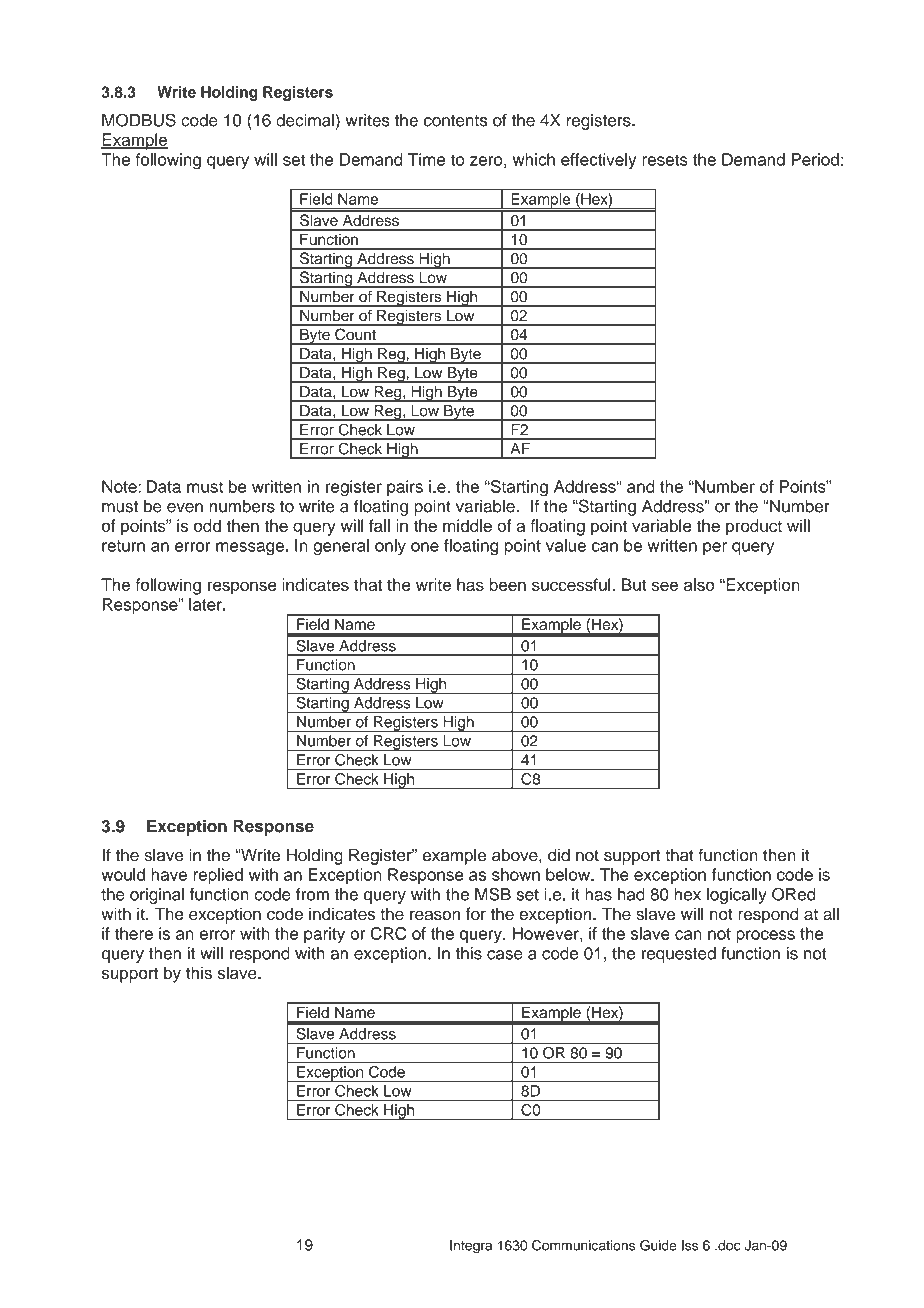 This screenshot has height=1308, width=924. Describe the element at coordinates (737, 896) in the screenshot. I see `logically` at that location.
